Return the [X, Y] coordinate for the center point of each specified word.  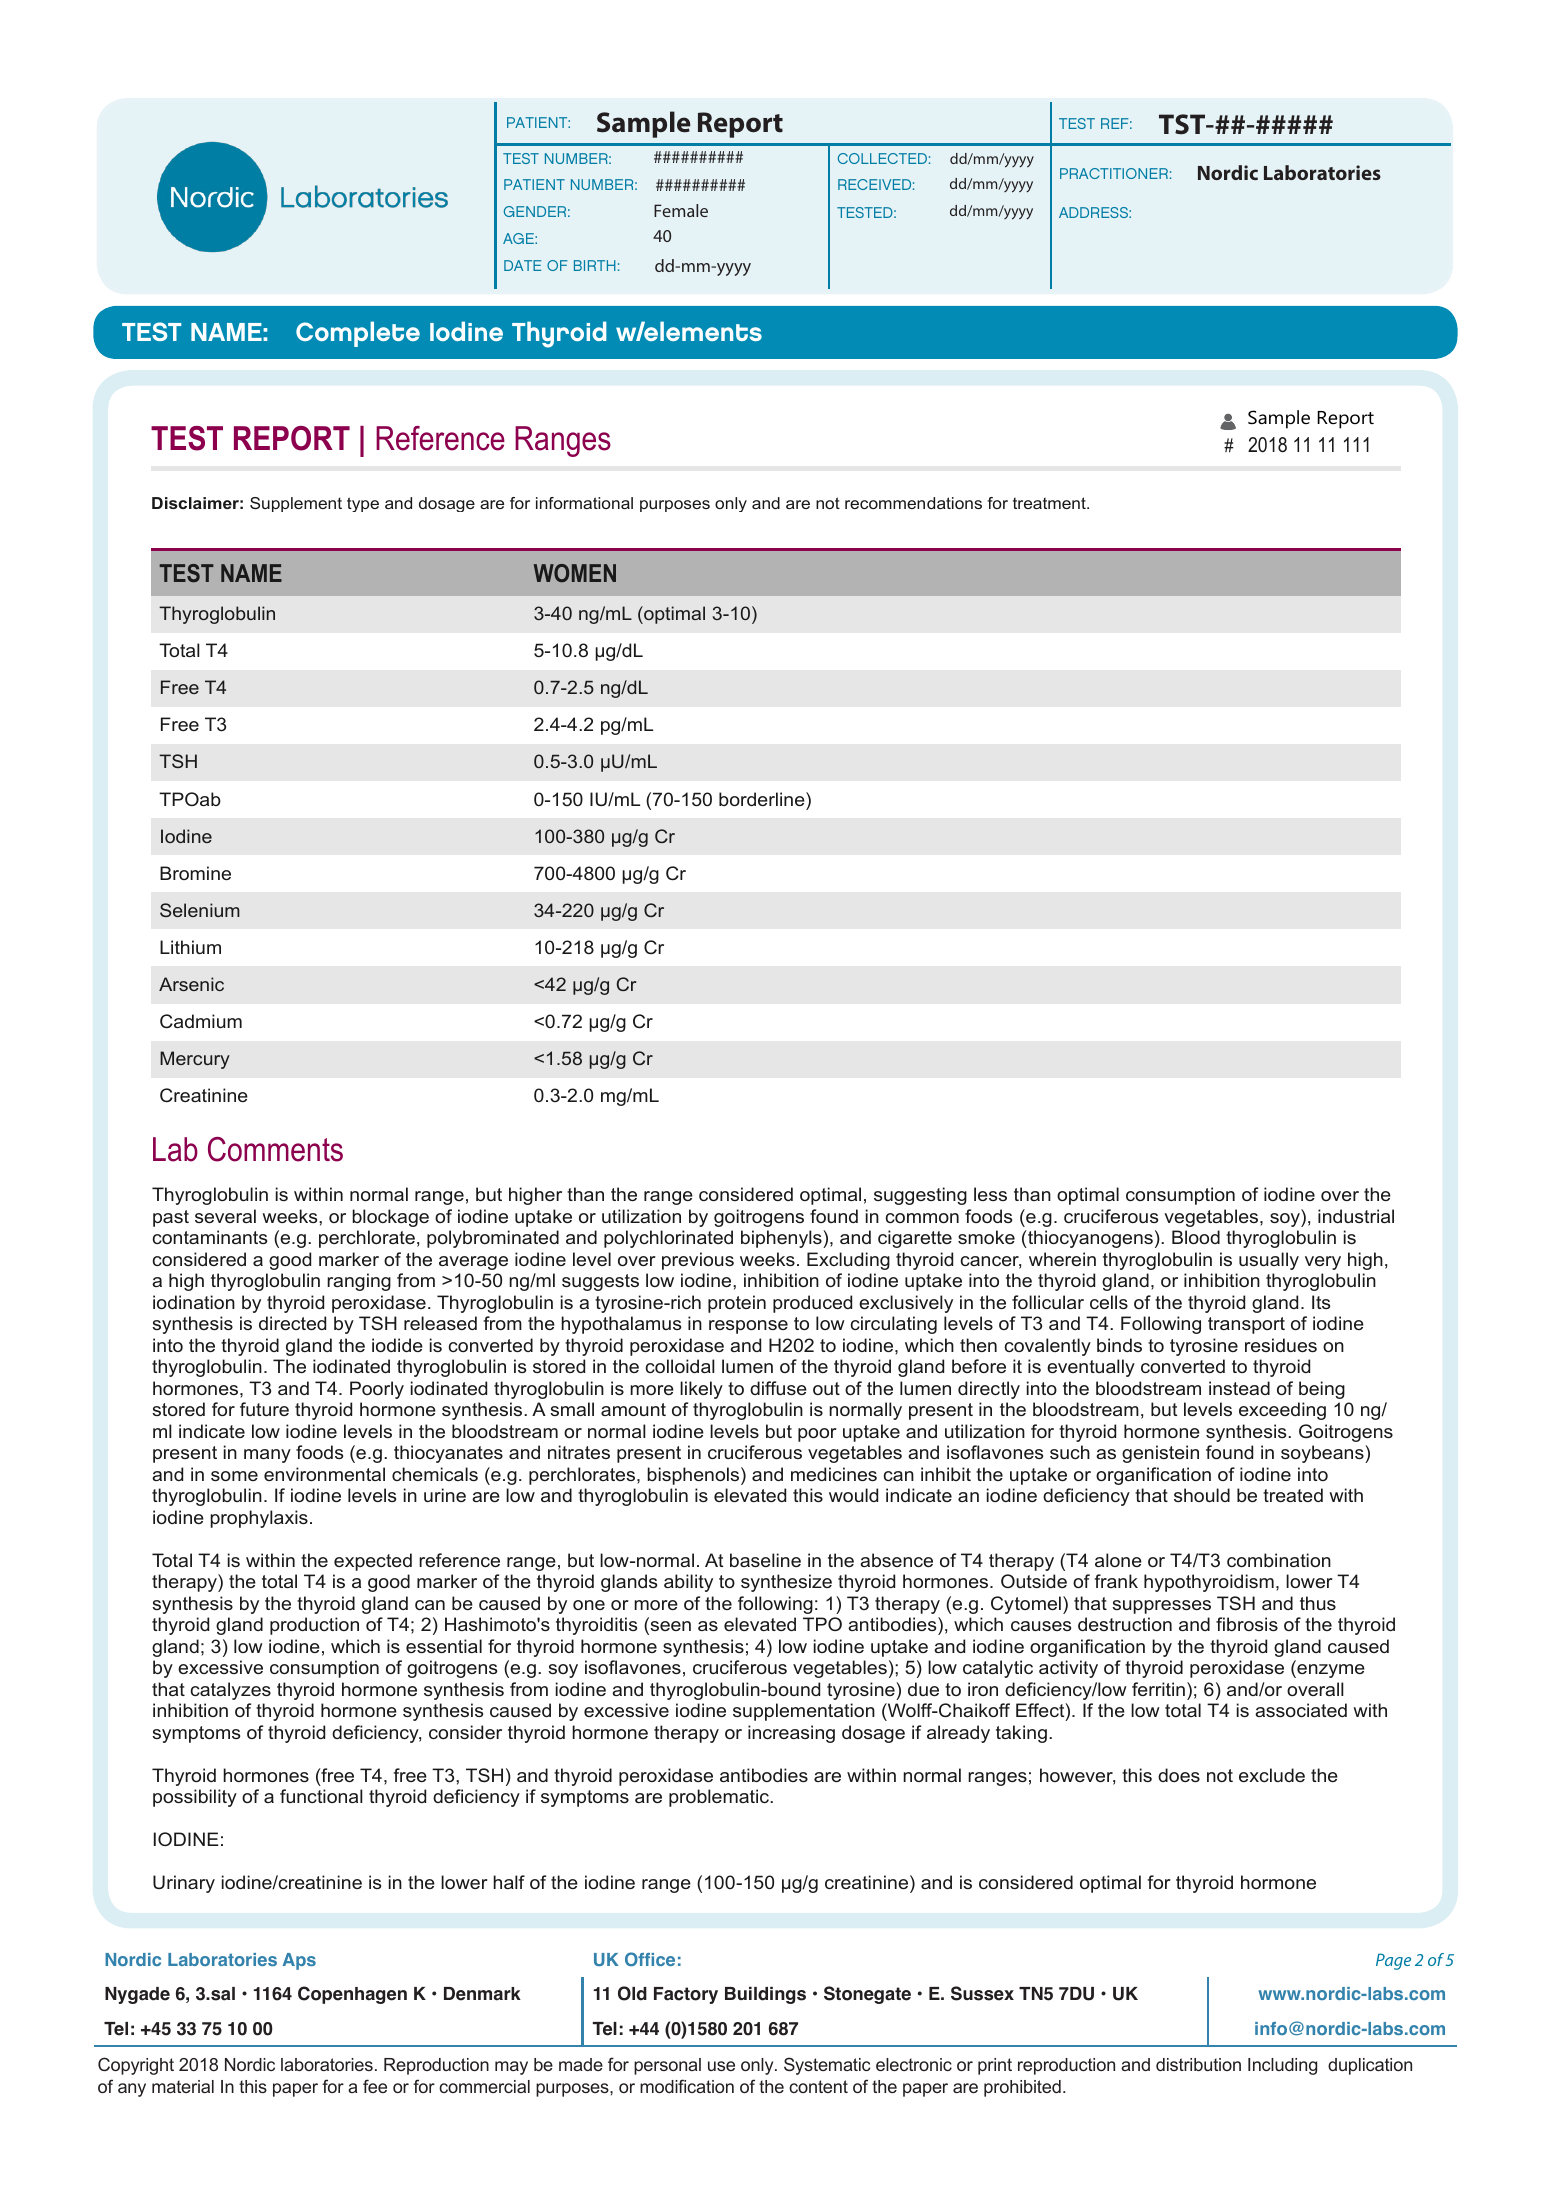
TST [1183, 124]
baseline [765, 1560]
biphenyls [782, 1239]
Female [681, 210]
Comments [275, 1149]
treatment [1050, 503]
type [363, 504]
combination [1279, 1560]
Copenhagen [352, 1995]
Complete [358, 334]
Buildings [765, 1995]
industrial [1356, 1216]
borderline [763, 799]
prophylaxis [259, 1519]
